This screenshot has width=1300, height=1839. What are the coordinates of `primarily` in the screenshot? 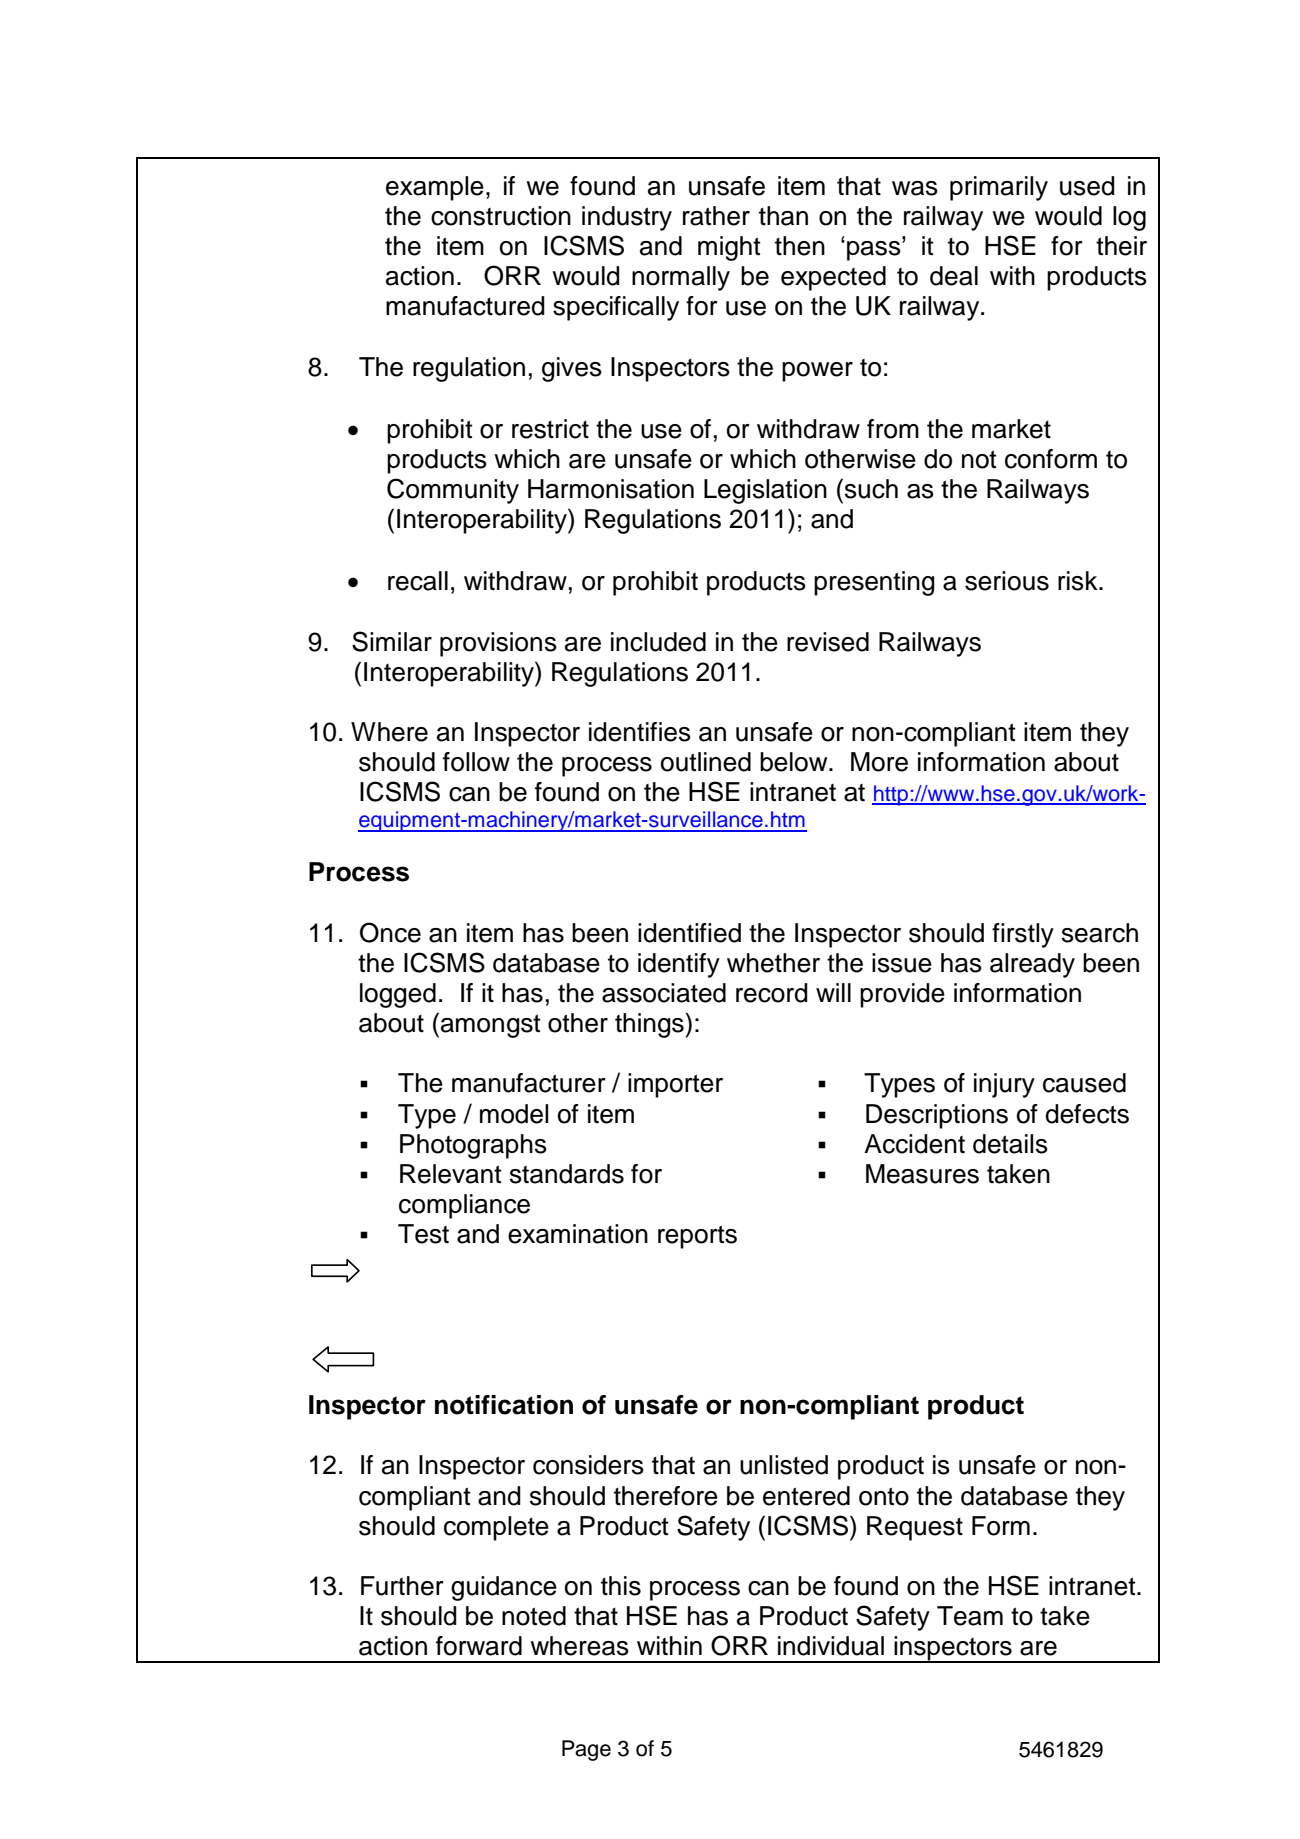 It's located at (999, 188).
